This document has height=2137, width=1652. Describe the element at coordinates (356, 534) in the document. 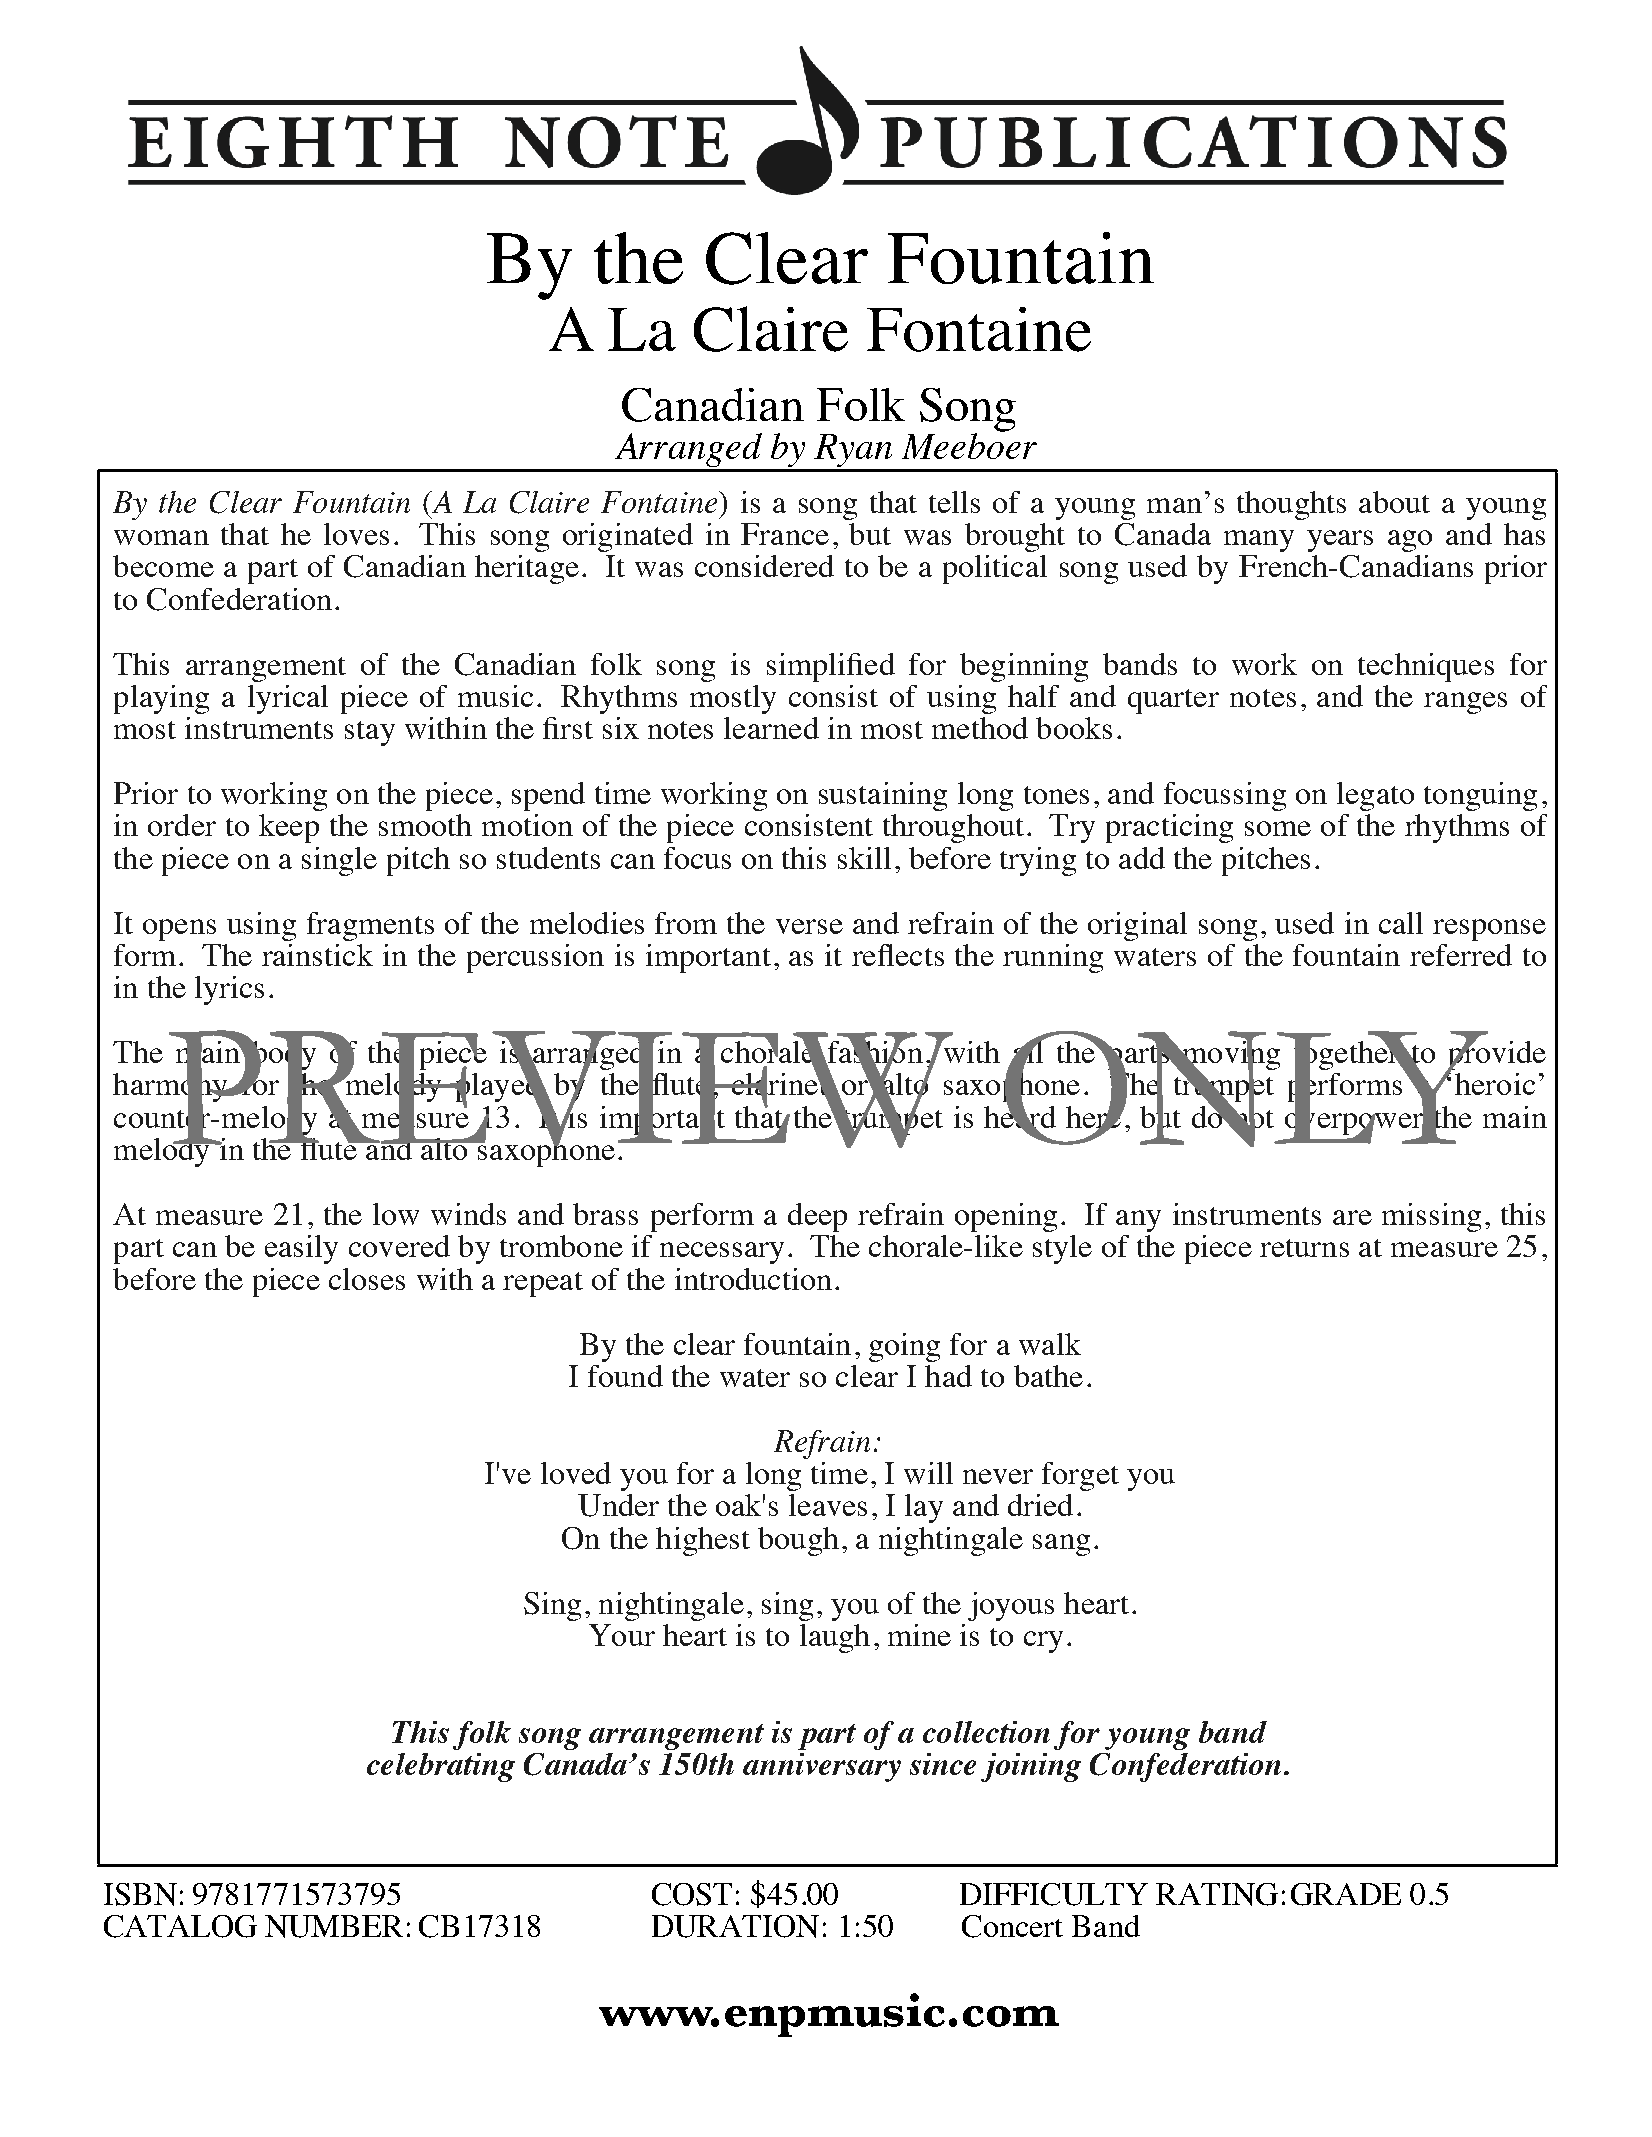

I see `loves` at that location.
